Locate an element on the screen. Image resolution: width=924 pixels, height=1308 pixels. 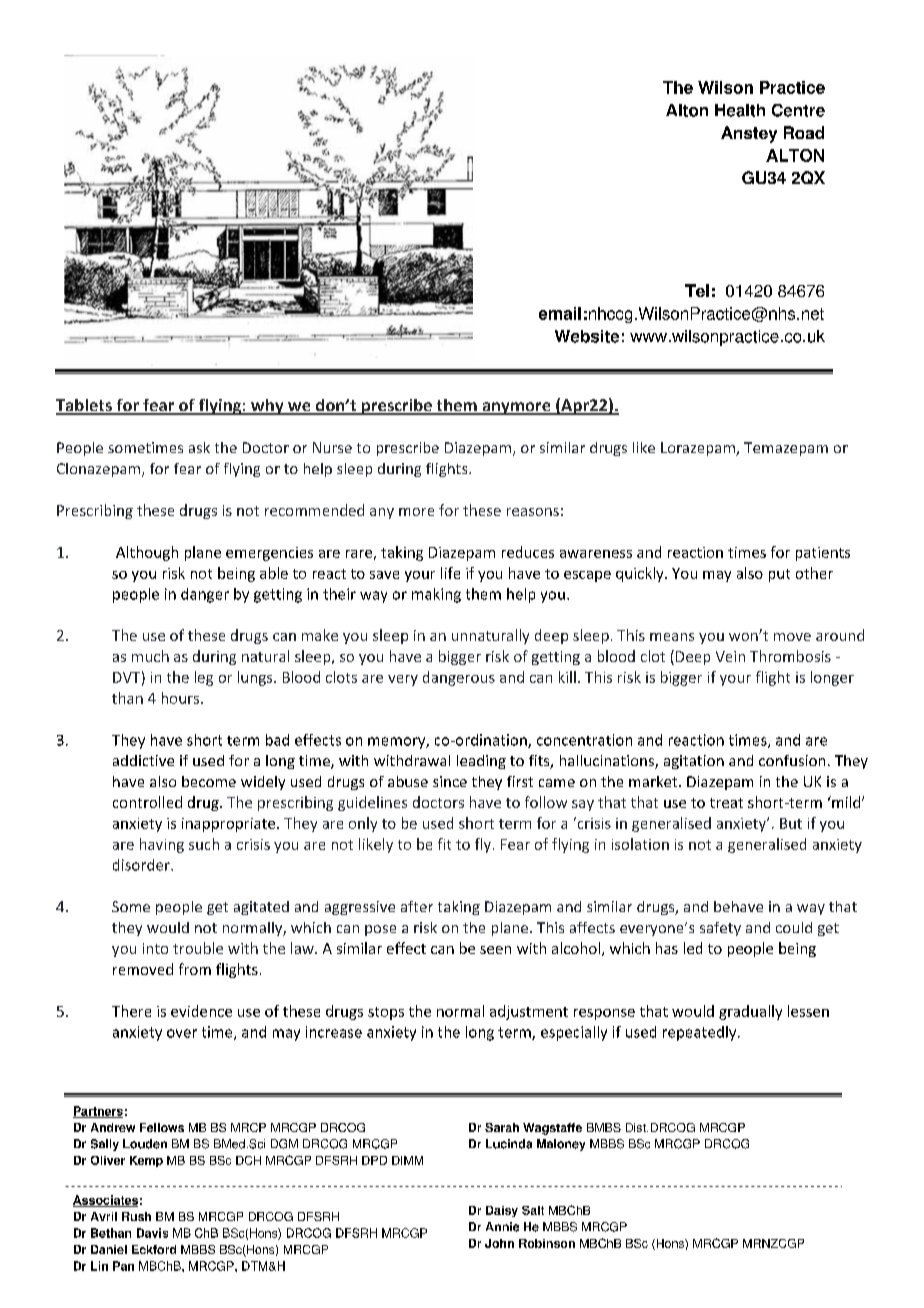
Temazepam is located at coordinates (786, 449).
